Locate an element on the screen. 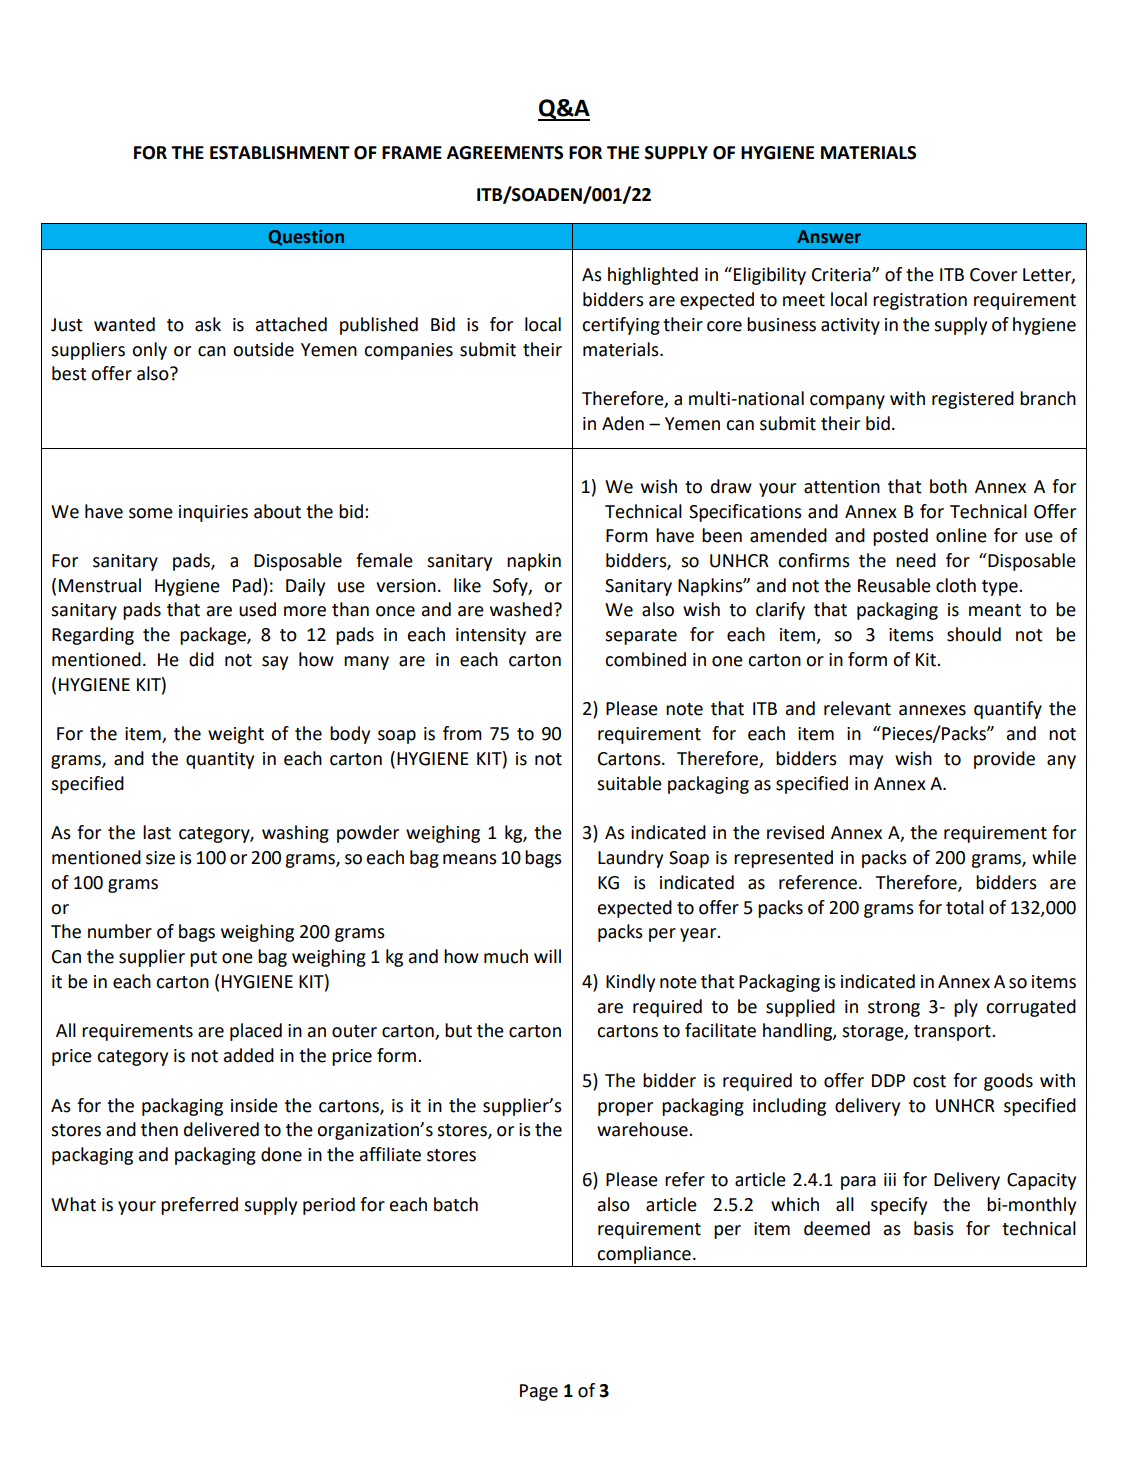 The width and height of the screenshot is (1128, 1460). cloth is located at coordinates (956, 585).
